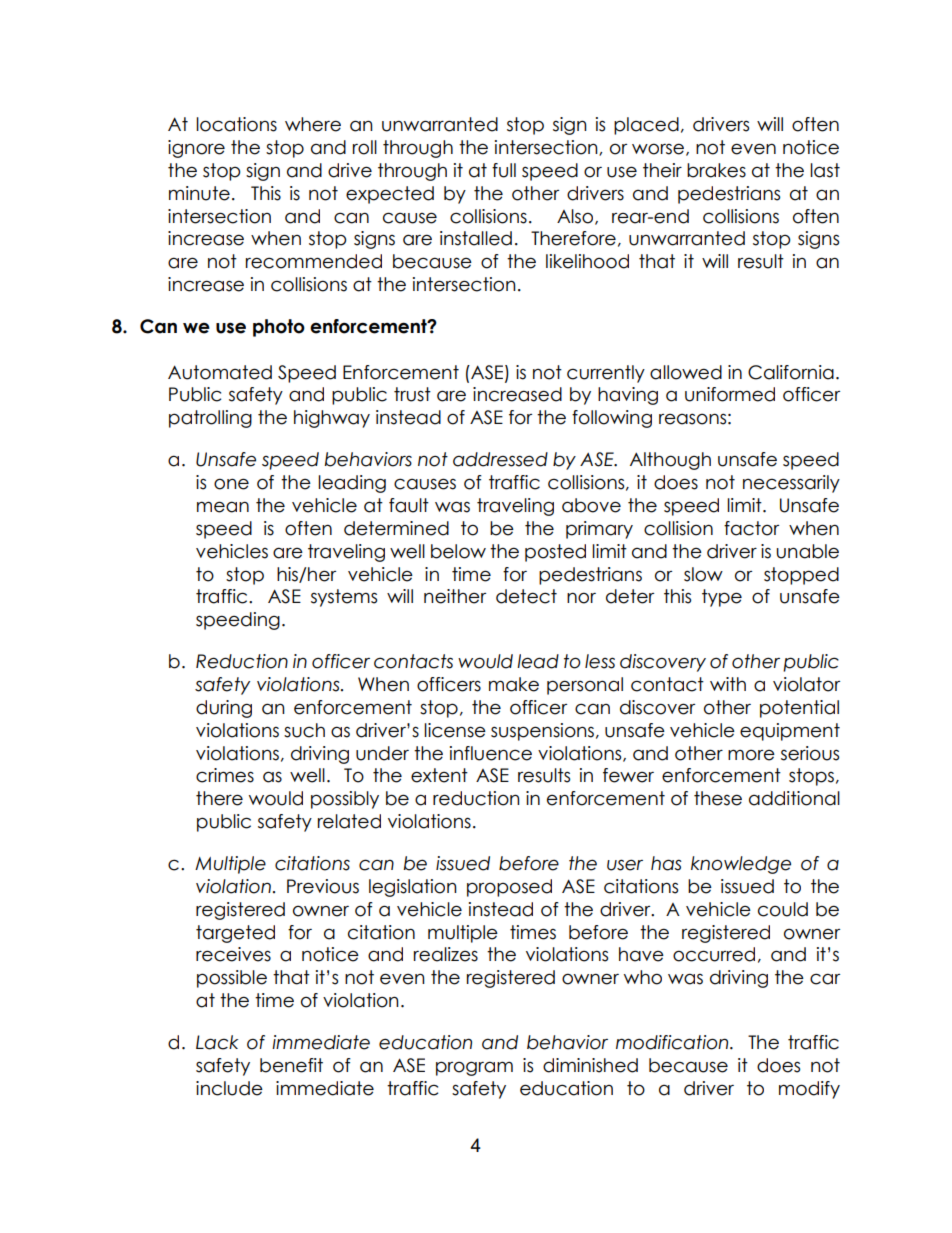 This document has width=952, height=1233. I want to click on full, so click(504, 170).
